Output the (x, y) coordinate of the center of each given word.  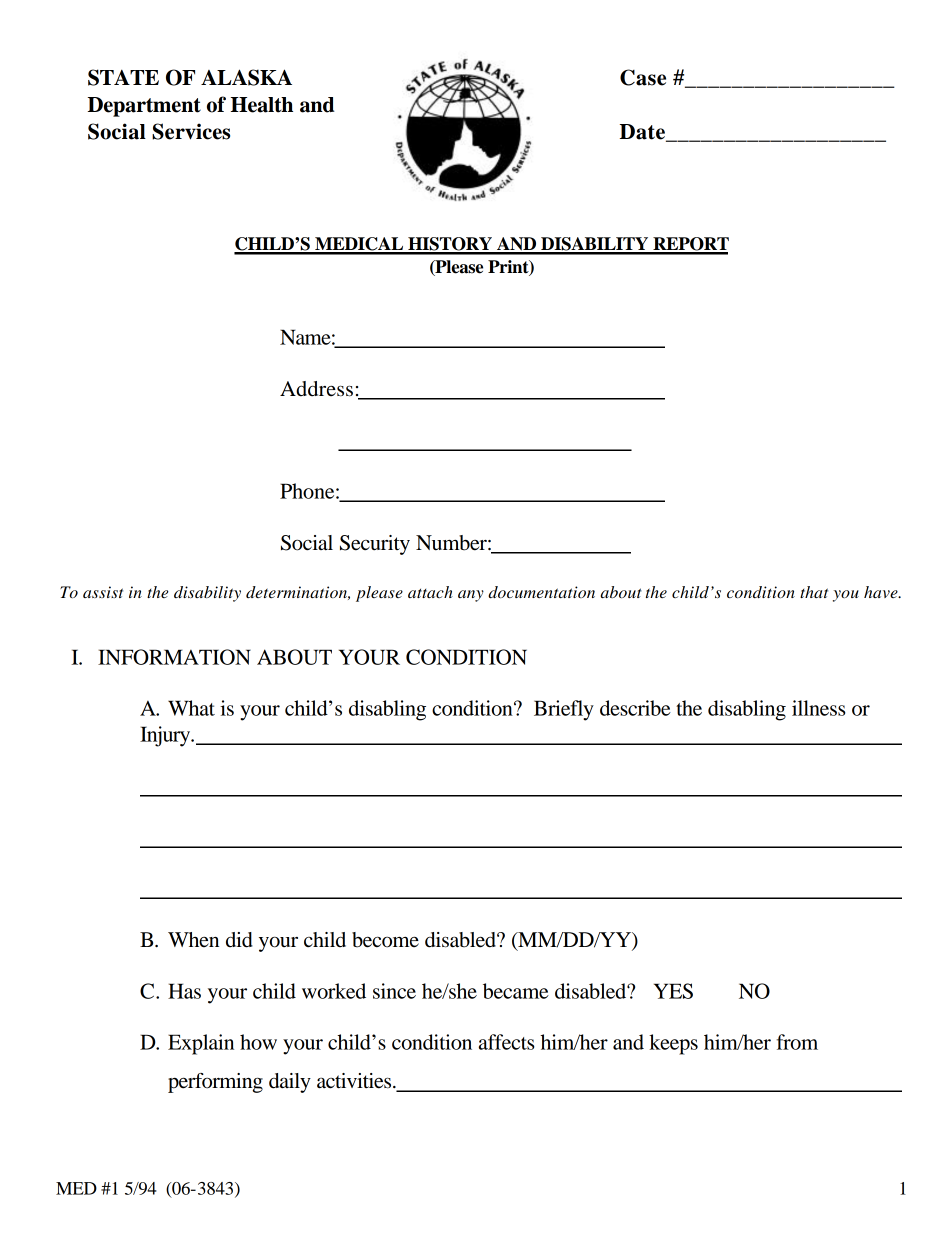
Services (191, 131)
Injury (166, 736)
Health (262, 105)
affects (506, 1042)
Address (316, 389)
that (814, 592)
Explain (201, 1044)
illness (818, 708)
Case (643, 77)
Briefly (564, 710)
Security (375, 545)
